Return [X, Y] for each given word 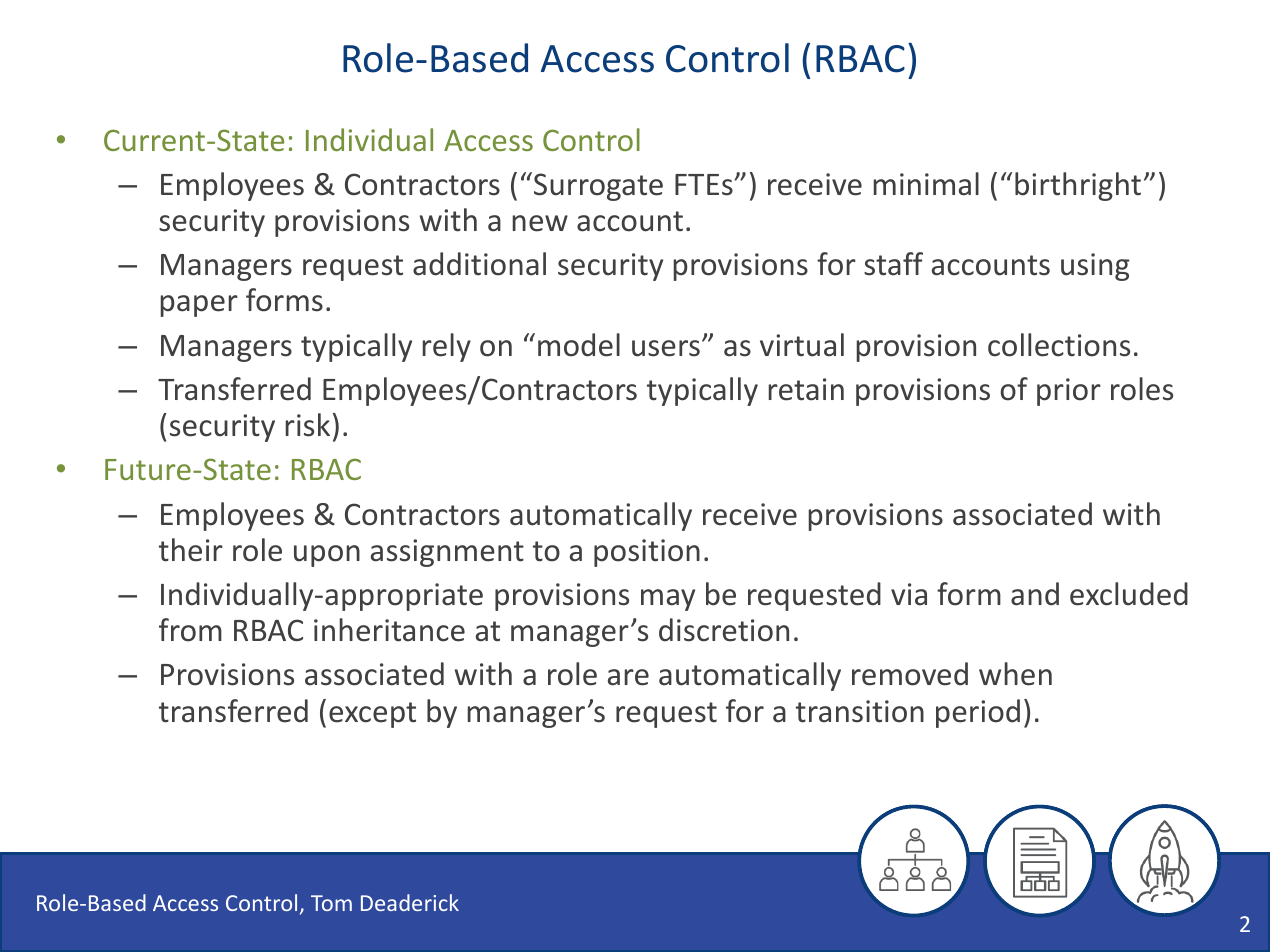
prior [1069, 392]
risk [308, 425]
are [628, 677]
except [372, 715]
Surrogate [598, 187]
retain [806, 389]
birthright [1078, 186]
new [540, 223]
